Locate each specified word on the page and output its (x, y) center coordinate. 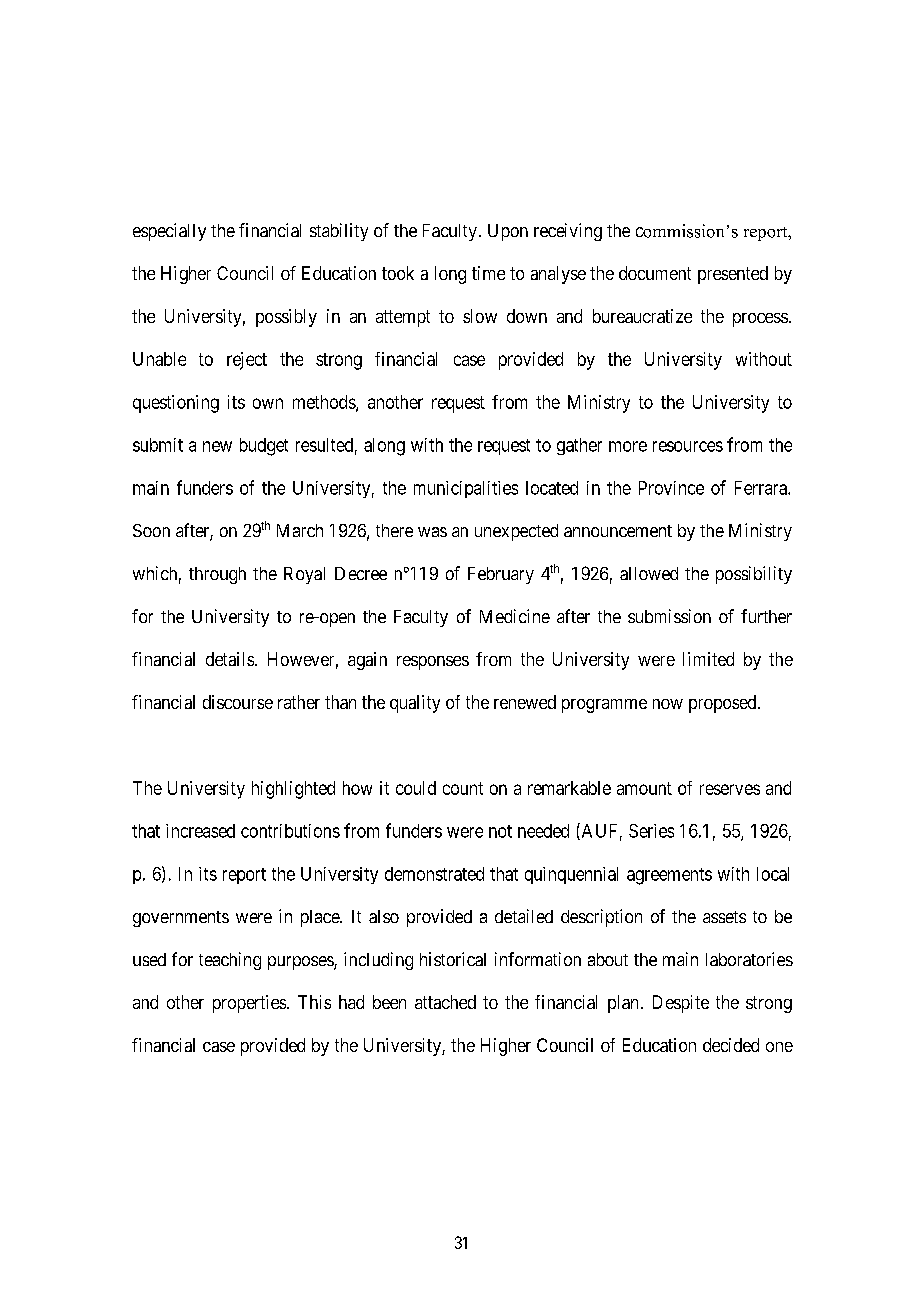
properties (250, 1004)
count (463, 788)
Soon (151, 530)
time (488, 273)
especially (169, 232)
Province (671, 488)
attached (445, 1002)
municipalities (466, 489)
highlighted (293, 790)
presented (733, 275)
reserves (730, 789)
